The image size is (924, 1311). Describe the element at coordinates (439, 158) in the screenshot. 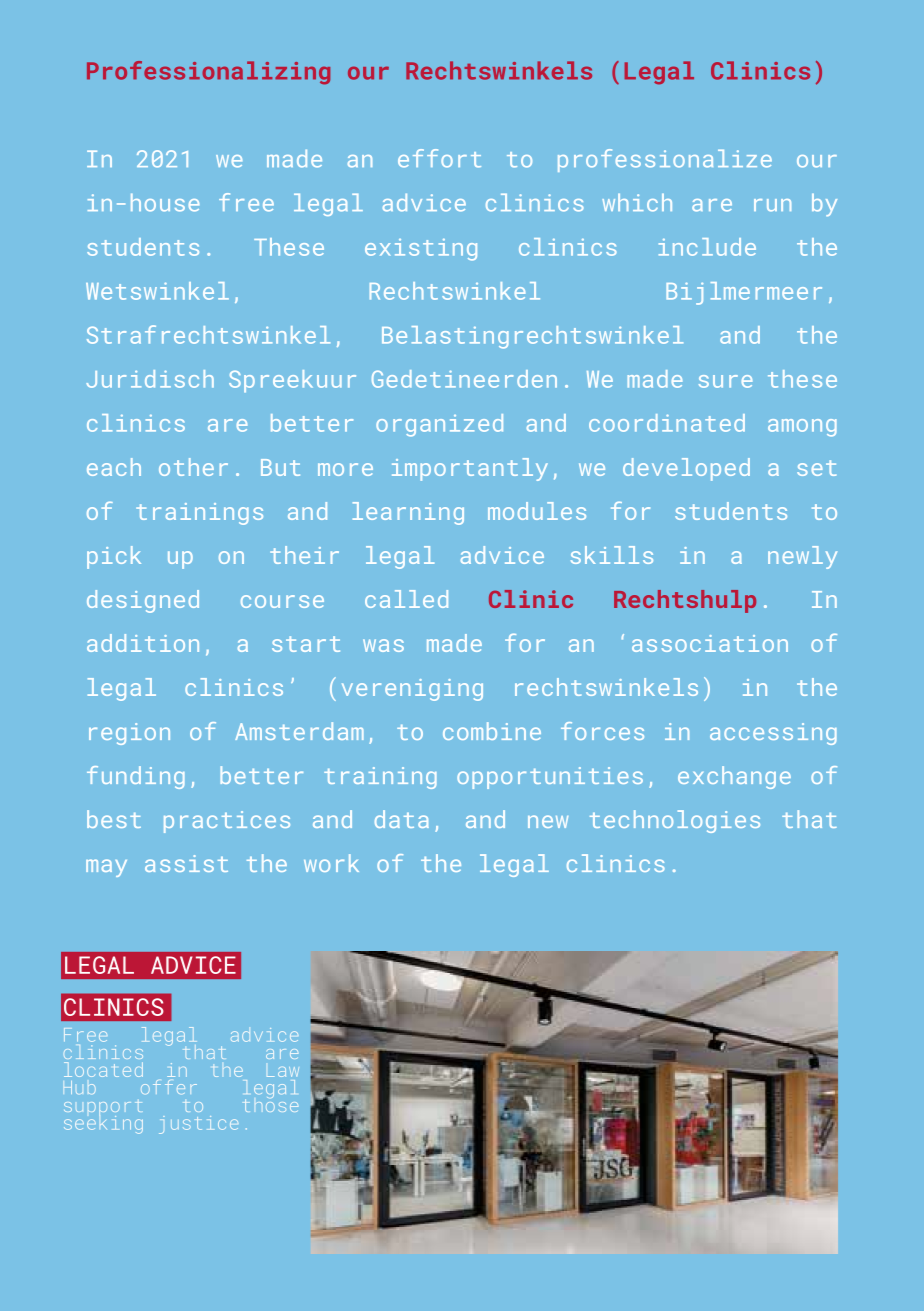

I see `effort` at that location.
